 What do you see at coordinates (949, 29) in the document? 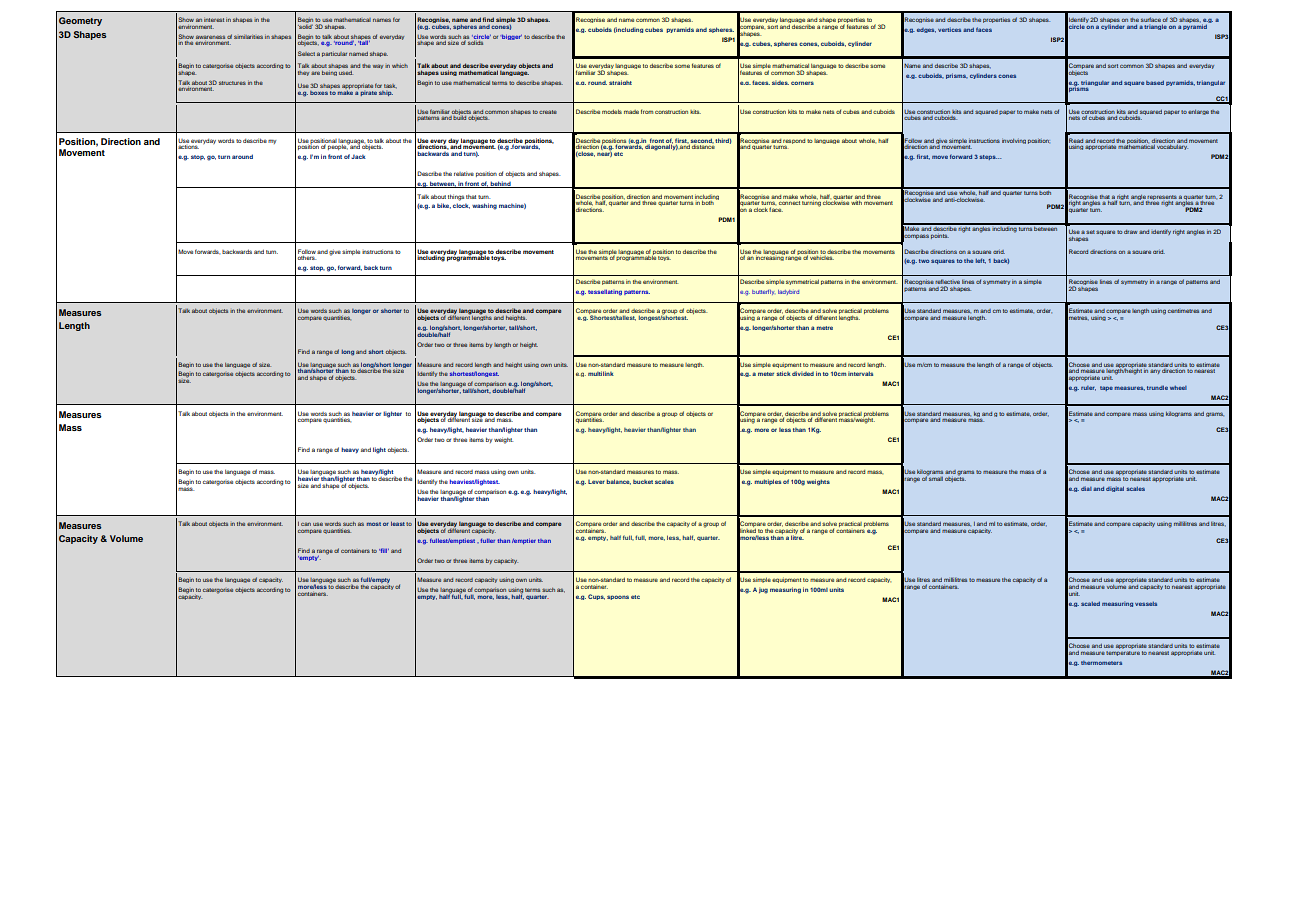
I see `vertices` at bounding box center [949, 29].
